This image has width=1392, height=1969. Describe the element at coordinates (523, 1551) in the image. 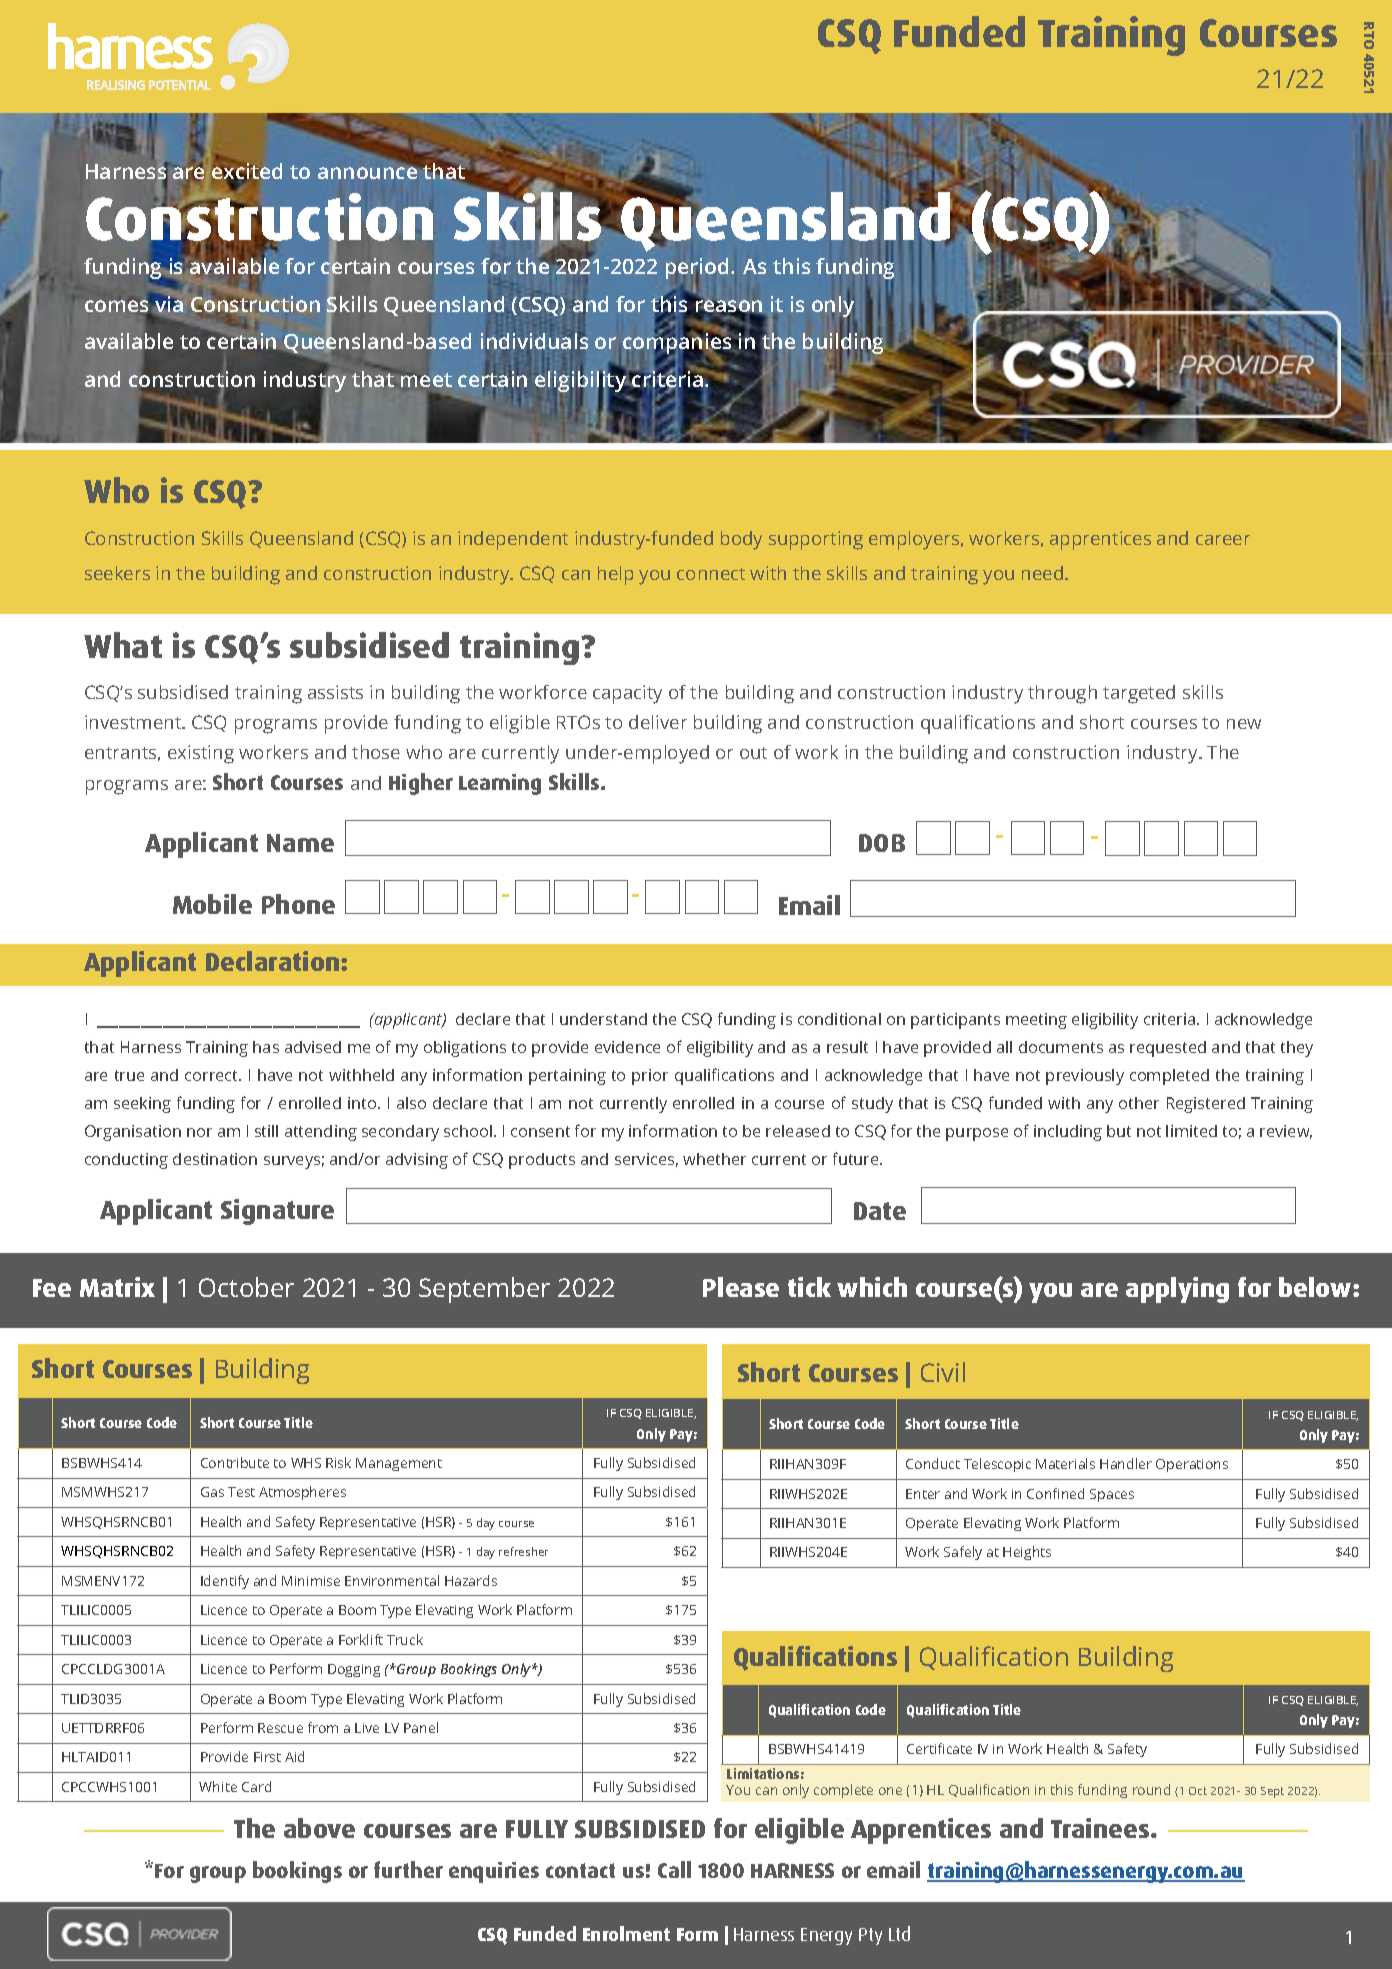

I see `refresher` at that location.
